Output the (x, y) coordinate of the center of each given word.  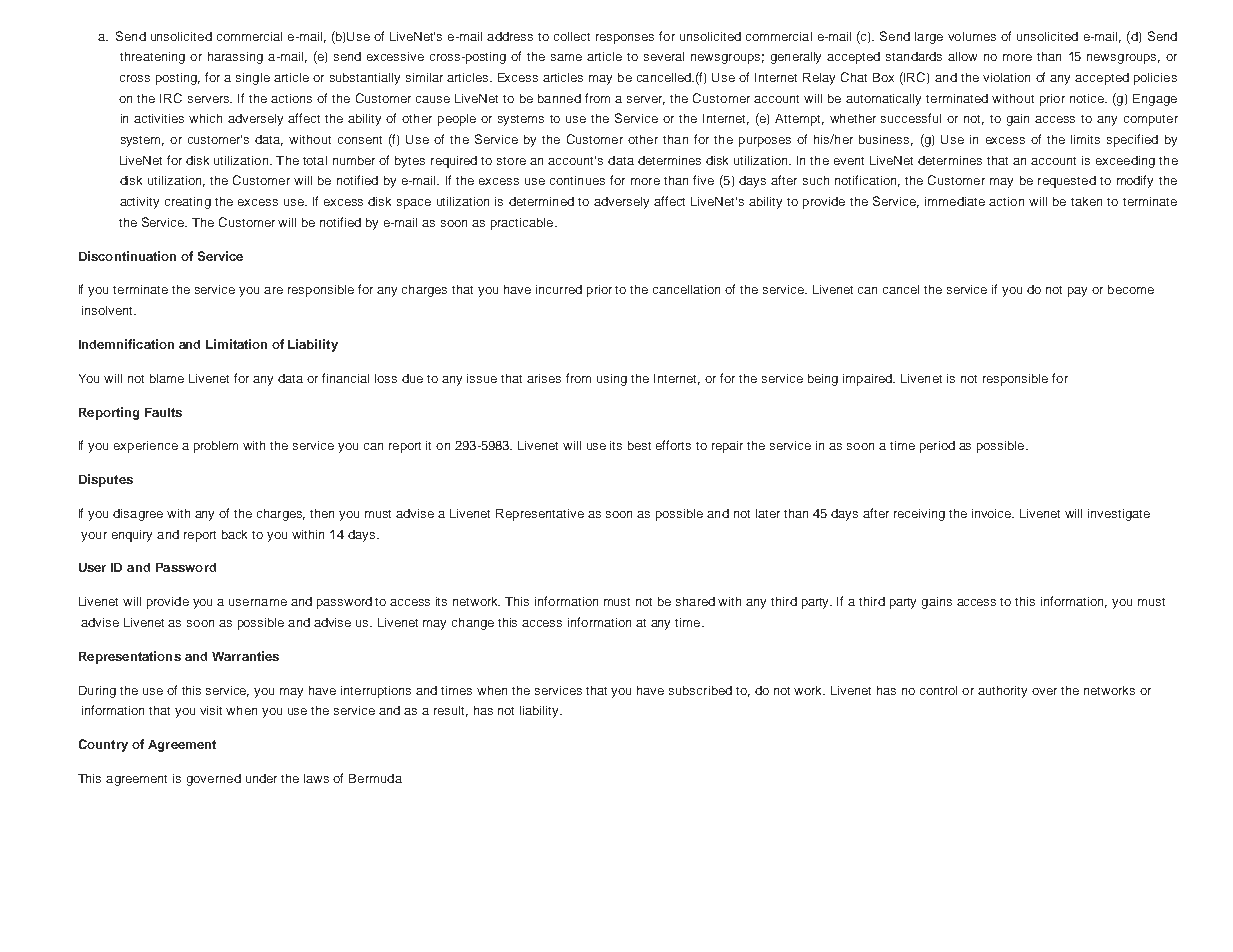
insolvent (108, 310)
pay (1077, 292)
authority (1002, 692)
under (261, 778)
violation (1006, 77)
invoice (993, 513)
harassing (235, 58)
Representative (540, 515)
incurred (559, 289)
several (664, 56)
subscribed (700, 690)
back (234, 534)
